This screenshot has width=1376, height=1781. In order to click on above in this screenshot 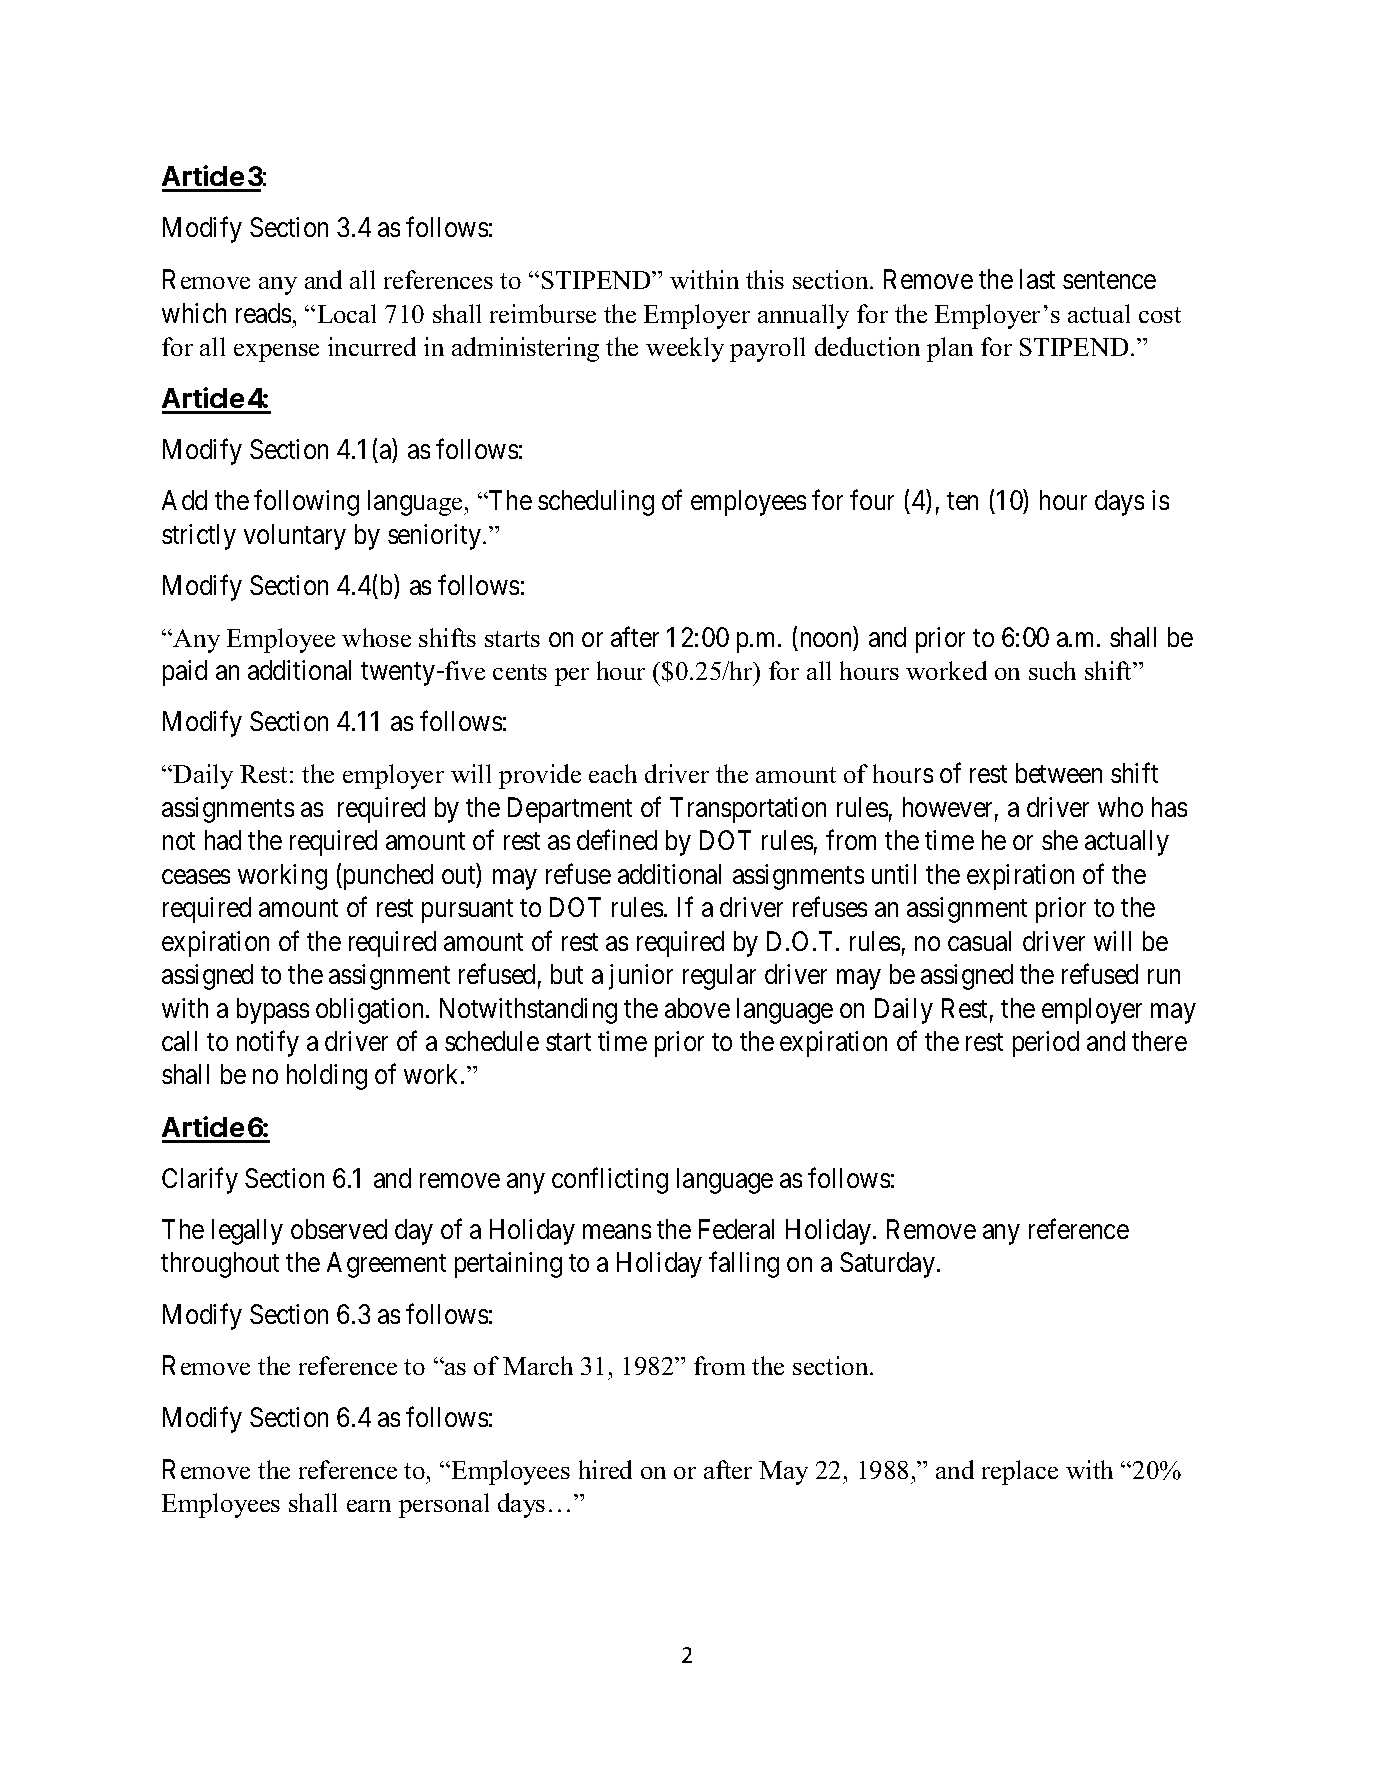, I will do `click(697, 1008)`.
